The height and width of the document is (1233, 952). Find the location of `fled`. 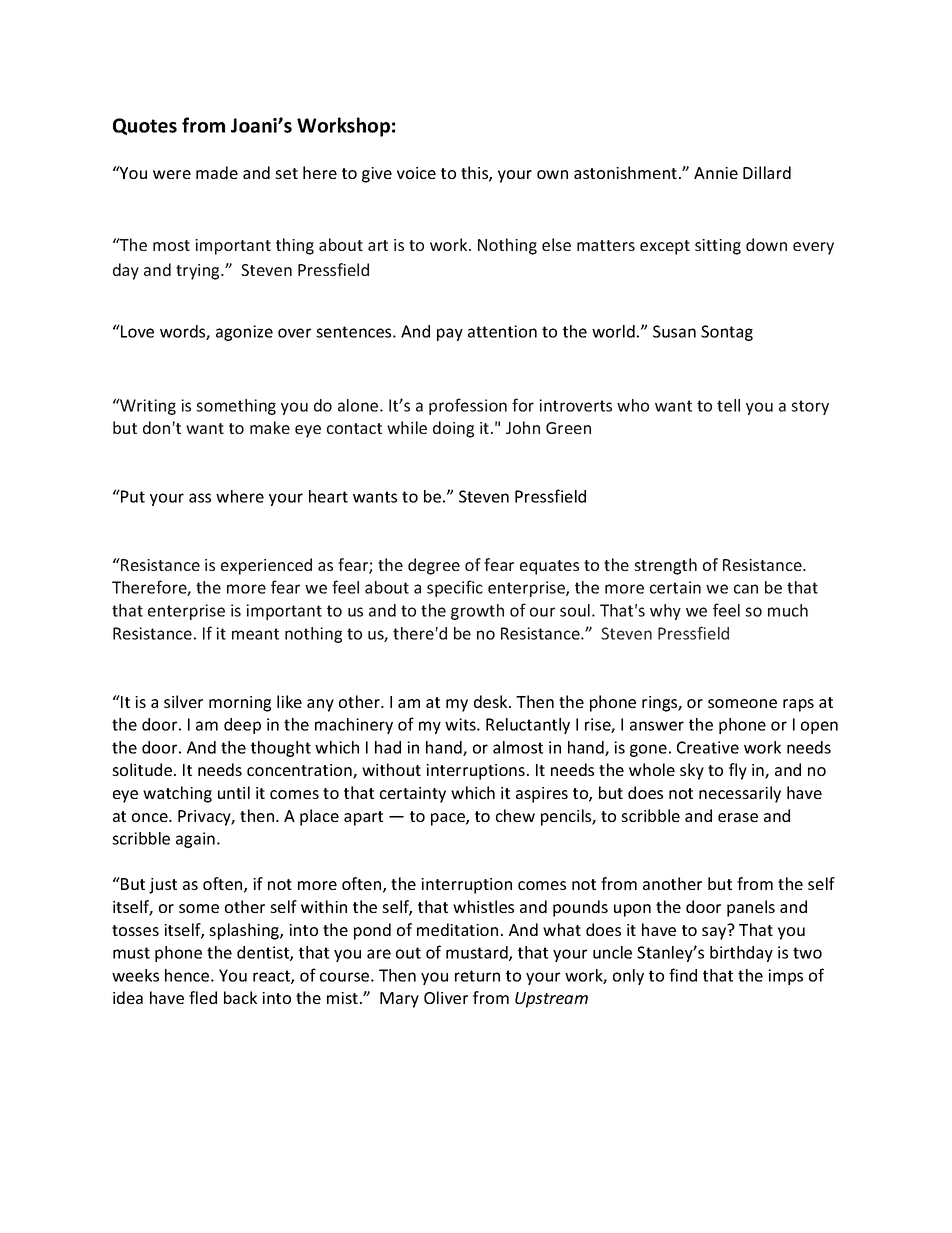

fled is located at coordinates (203, 997).
